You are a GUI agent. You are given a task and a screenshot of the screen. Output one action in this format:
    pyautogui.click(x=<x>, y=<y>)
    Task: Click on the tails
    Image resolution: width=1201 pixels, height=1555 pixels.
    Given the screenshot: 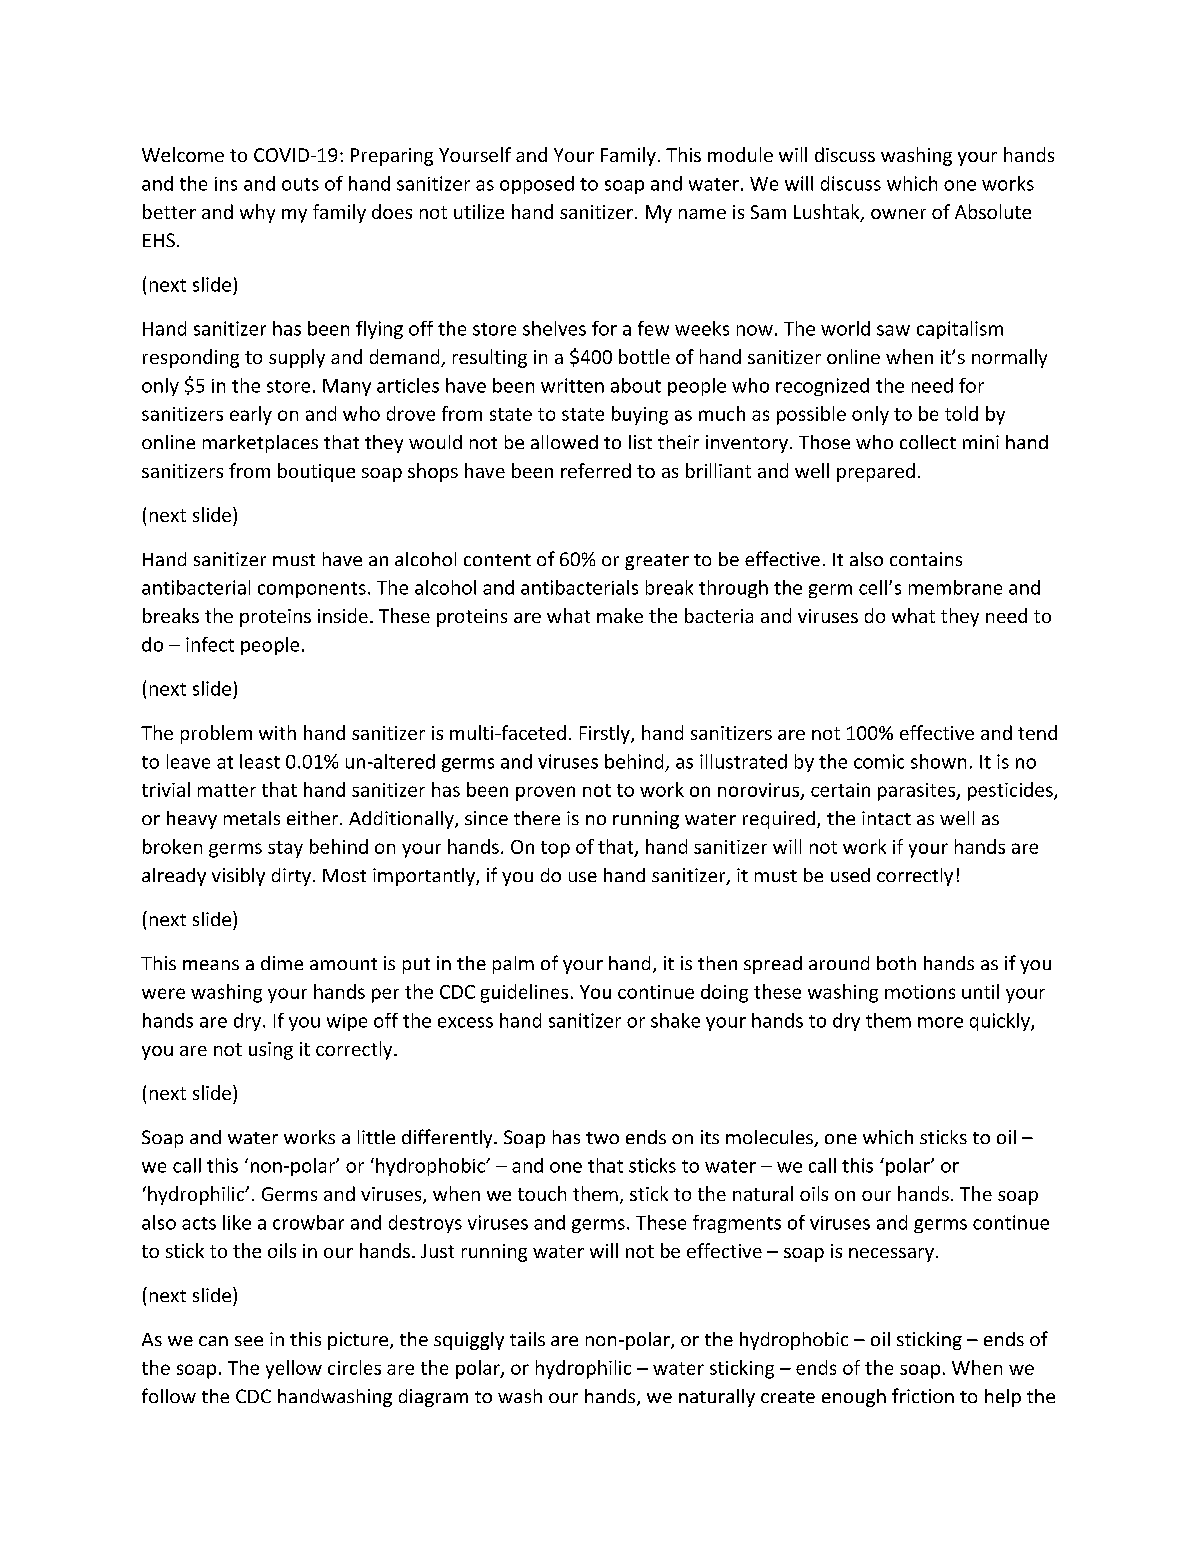 What is the action you would take?
    pyautogui.click(x=527, y=1339)
